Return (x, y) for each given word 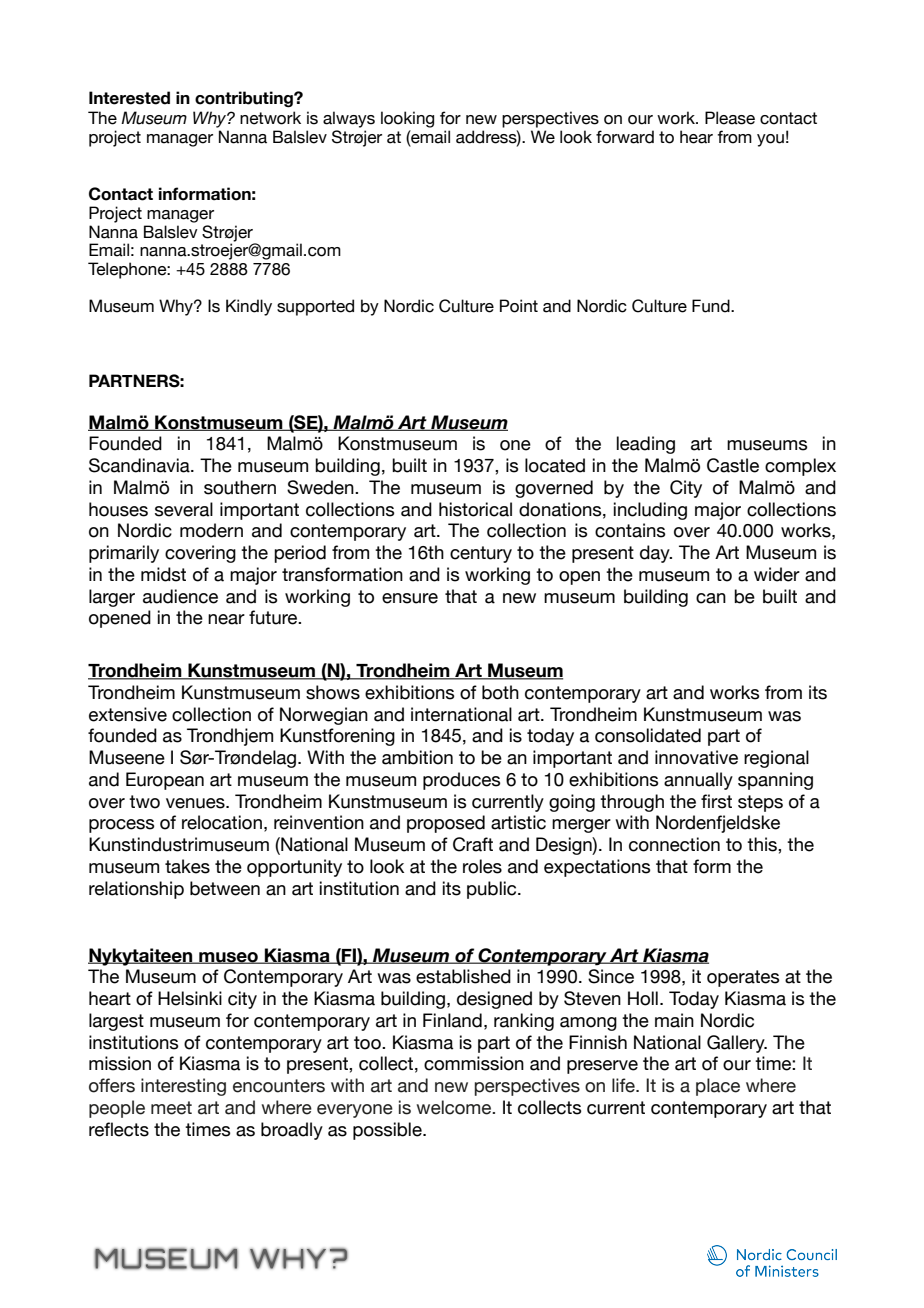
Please (730, 118)
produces (461, 781)
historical (475, 509)
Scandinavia (140, 465)
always (349, 119)
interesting (183, 1087)
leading (646, 445)
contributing (245, 99)
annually (698, 781)
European (165, 781)
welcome (455, 1107)
